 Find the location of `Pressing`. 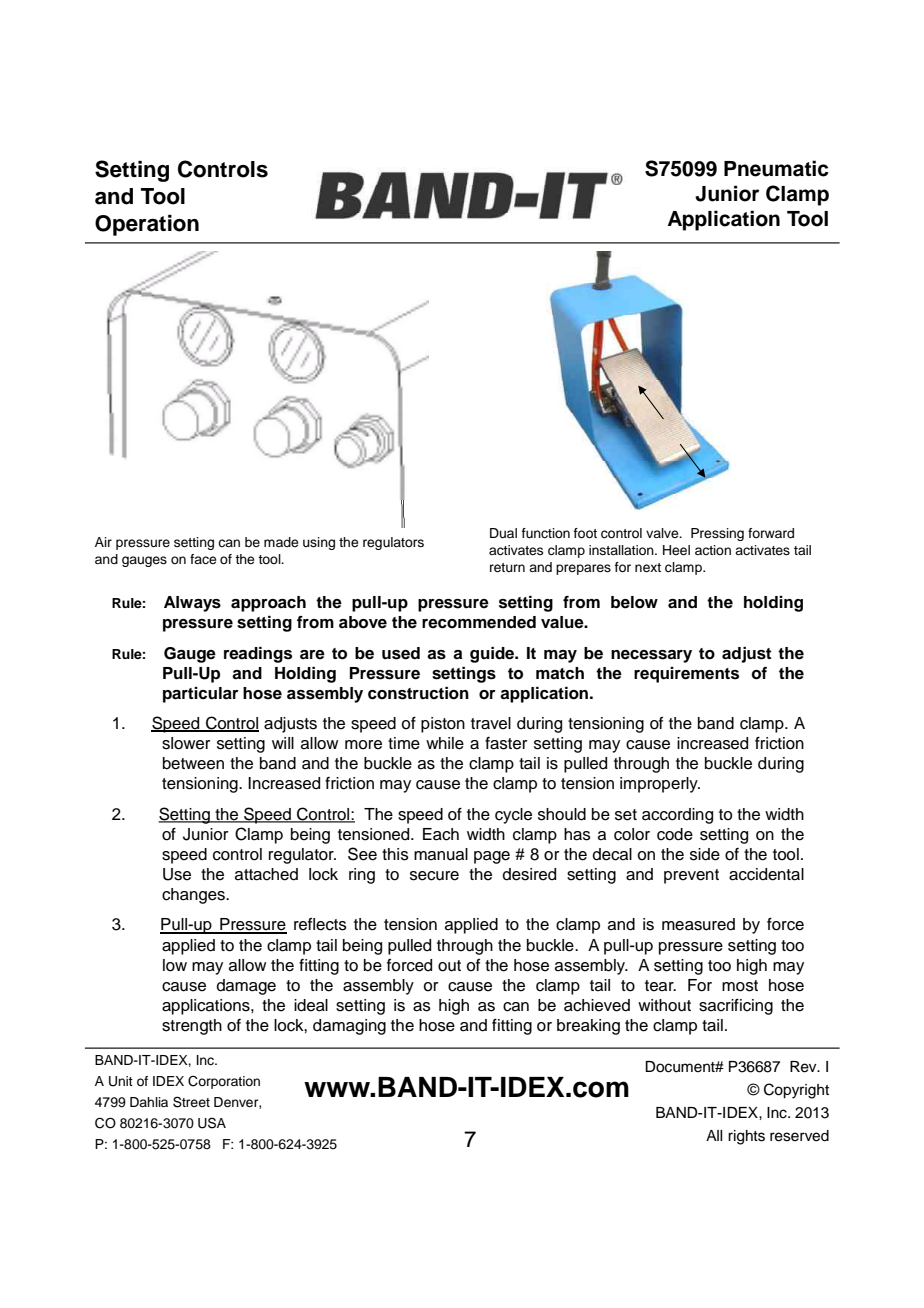

Pressing is located at coordinates (717, 534).
